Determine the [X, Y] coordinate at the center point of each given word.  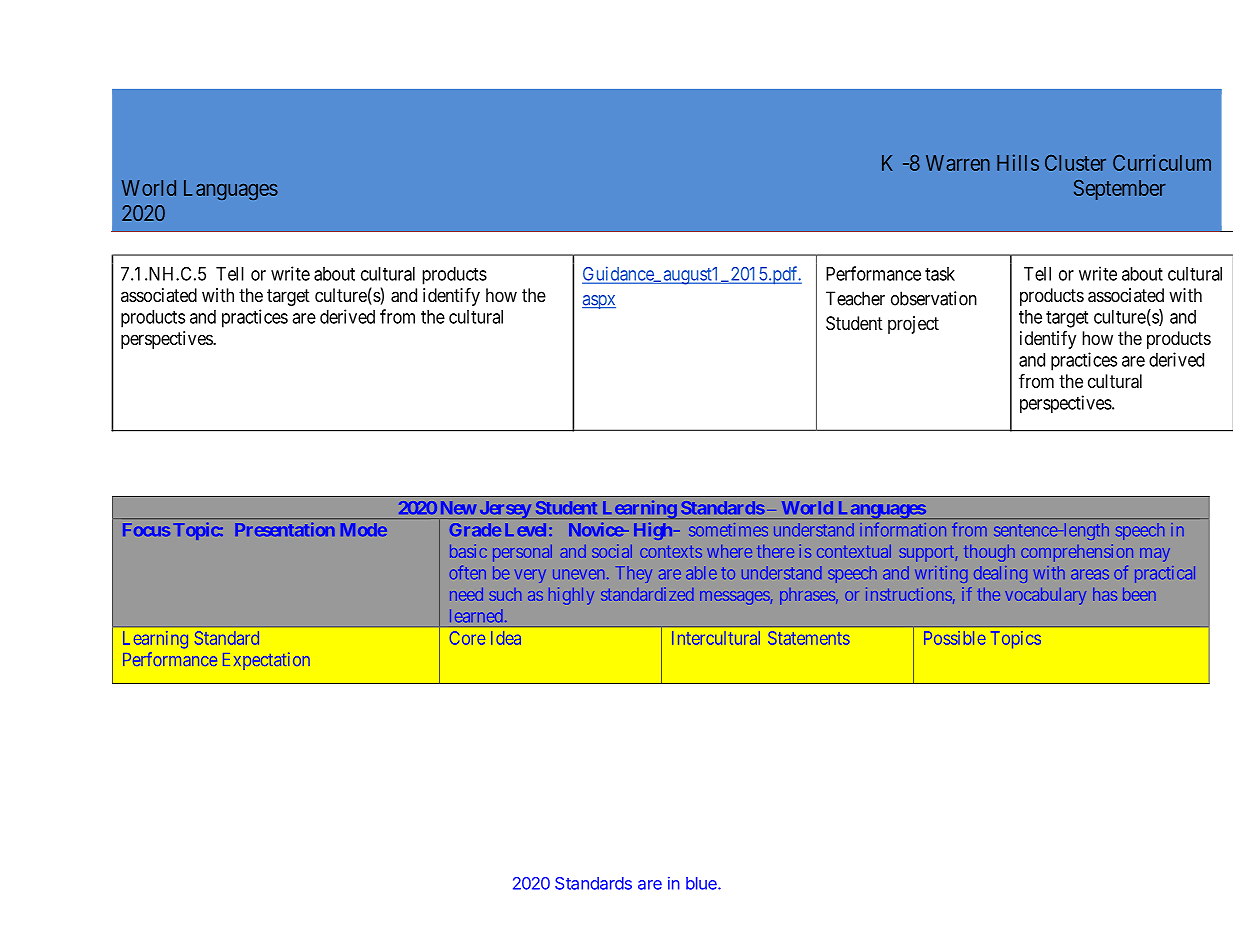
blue [702, 883]
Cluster [1075, 163]
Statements [809, 638]
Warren [958, 163]
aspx [599, 302]
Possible [955, 638]
